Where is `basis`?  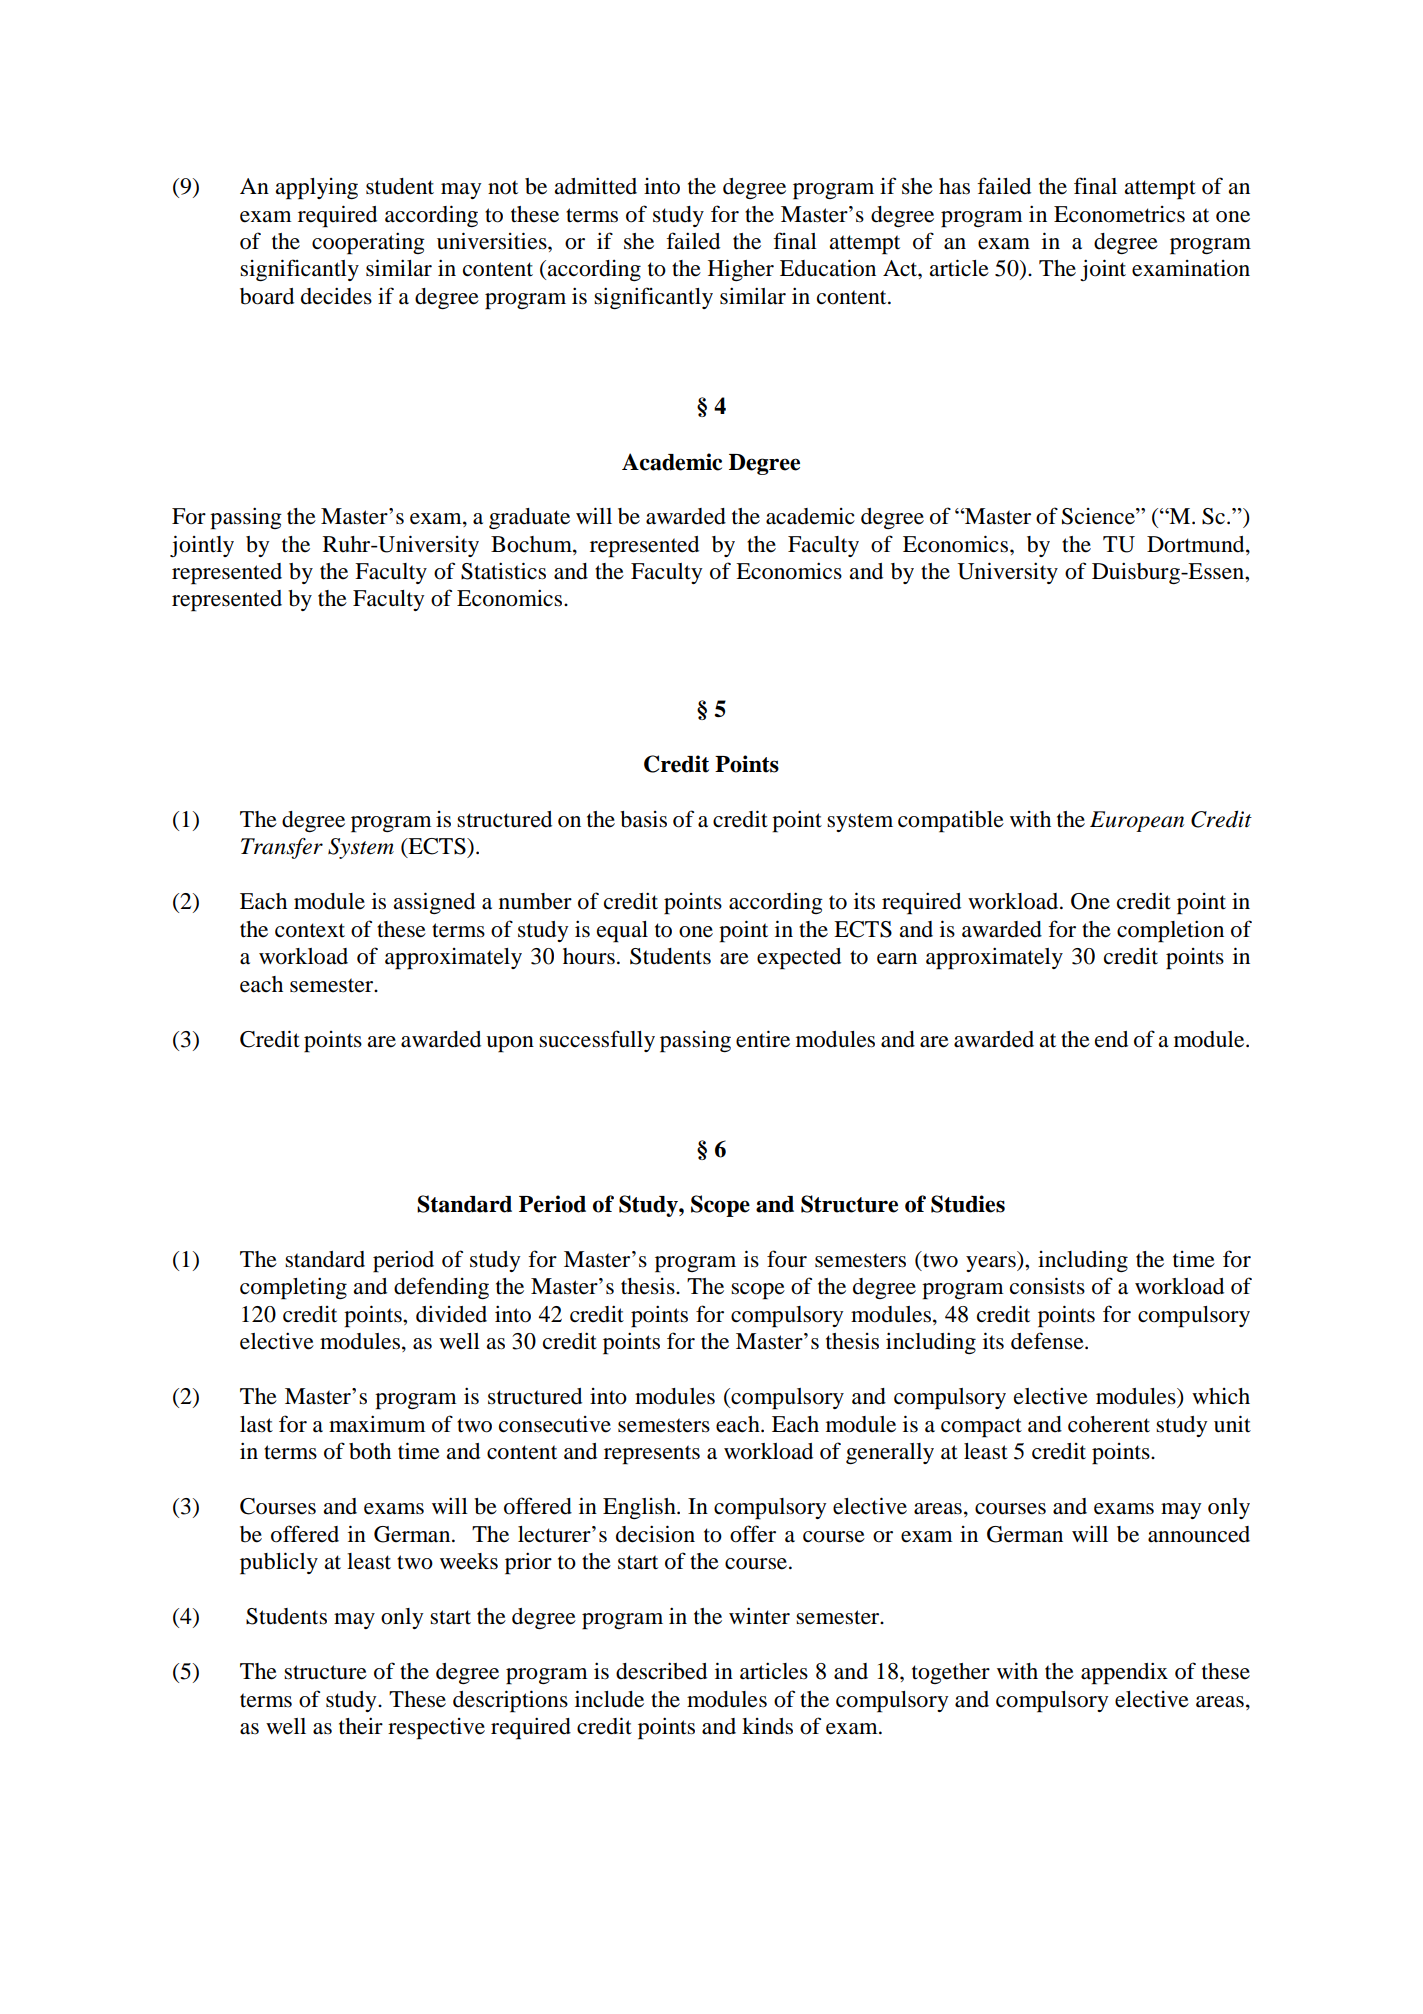 basis is located at coordinates (643, 819).
